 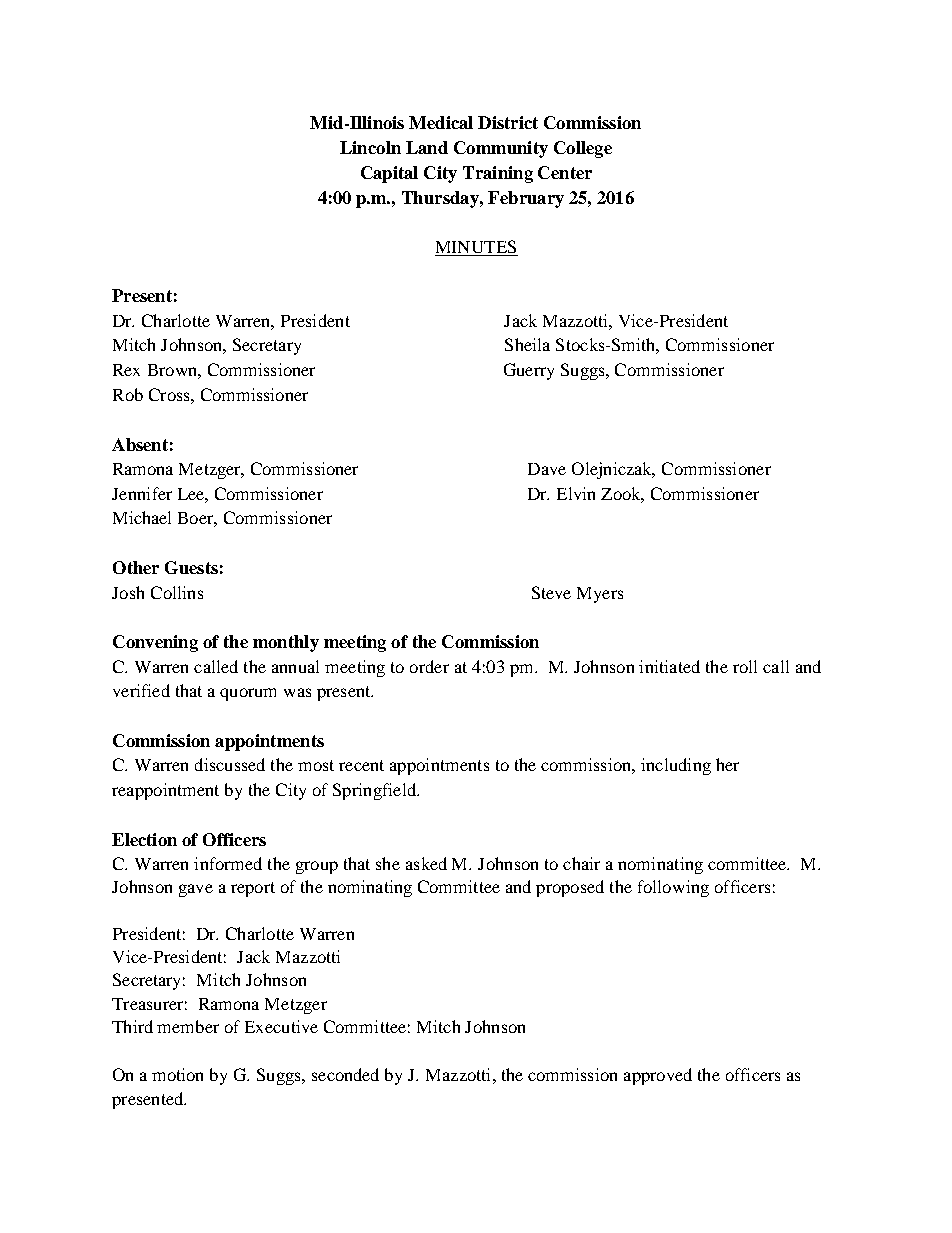 What do you see at coordinates (370, 147) in the screenshot?
I see `Lincoln` at bounding box center [370, 147].
